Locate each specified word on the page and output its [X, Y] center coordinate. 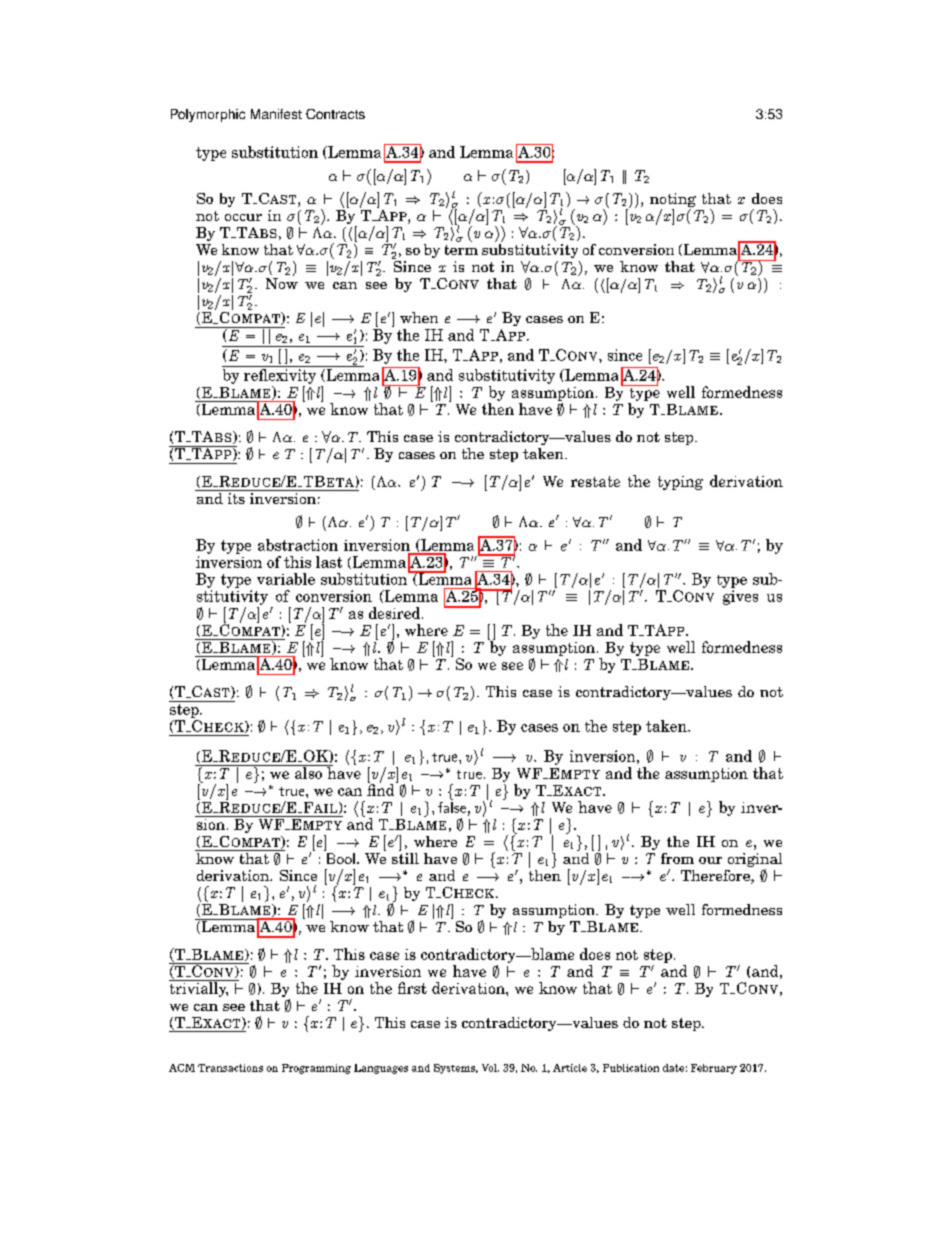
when [419, 317]
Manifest [276, 114]
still [405, 857]
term [461, 250]
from [677, 858]
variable [286, 579]
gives [740, 597]
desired [396, 613]
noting [673, 201]
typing [680, 483]
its [236, 497]
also [308, 772]
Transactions [230, 1068]
